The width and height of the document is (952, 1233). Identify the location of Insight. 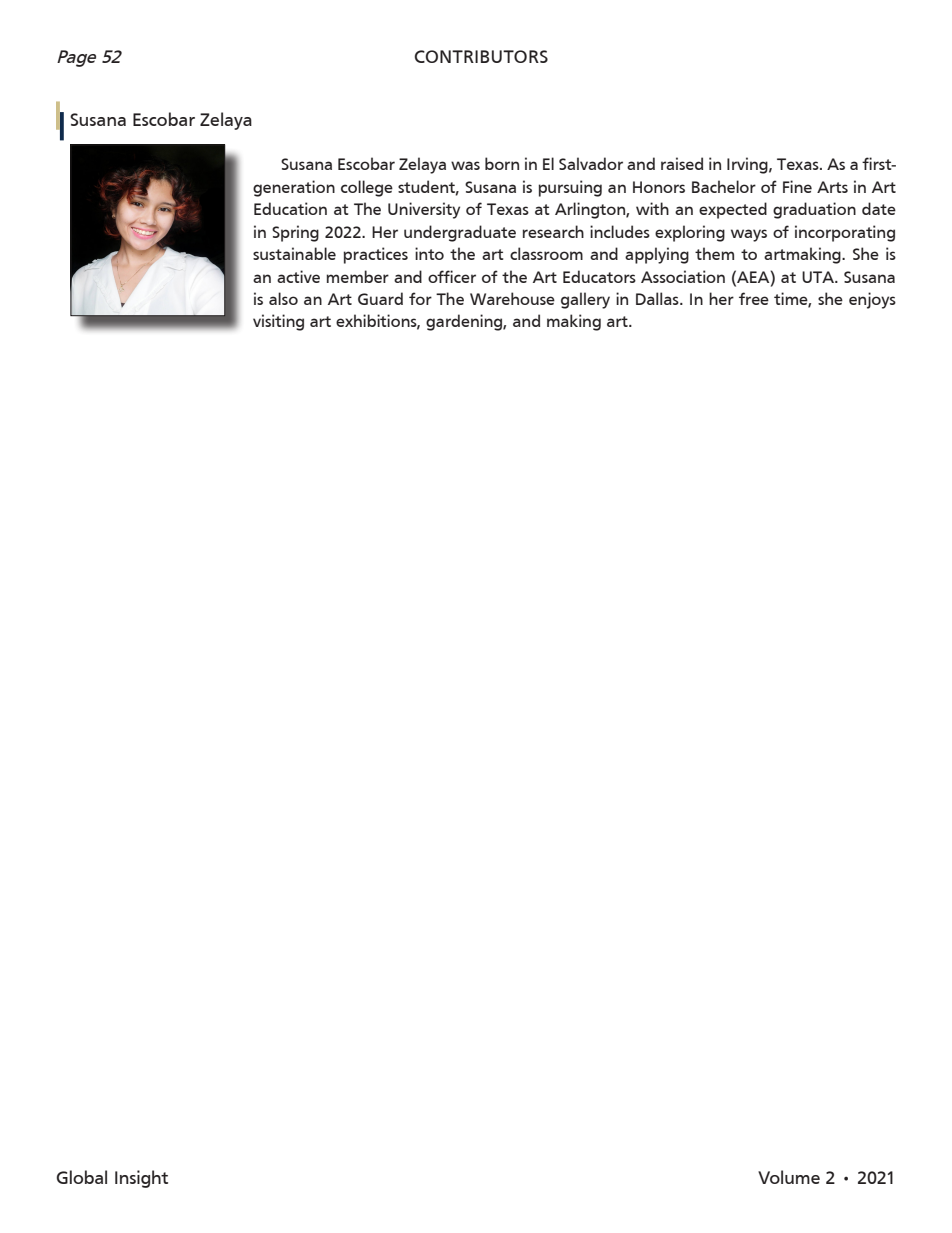
(141, 1179).
